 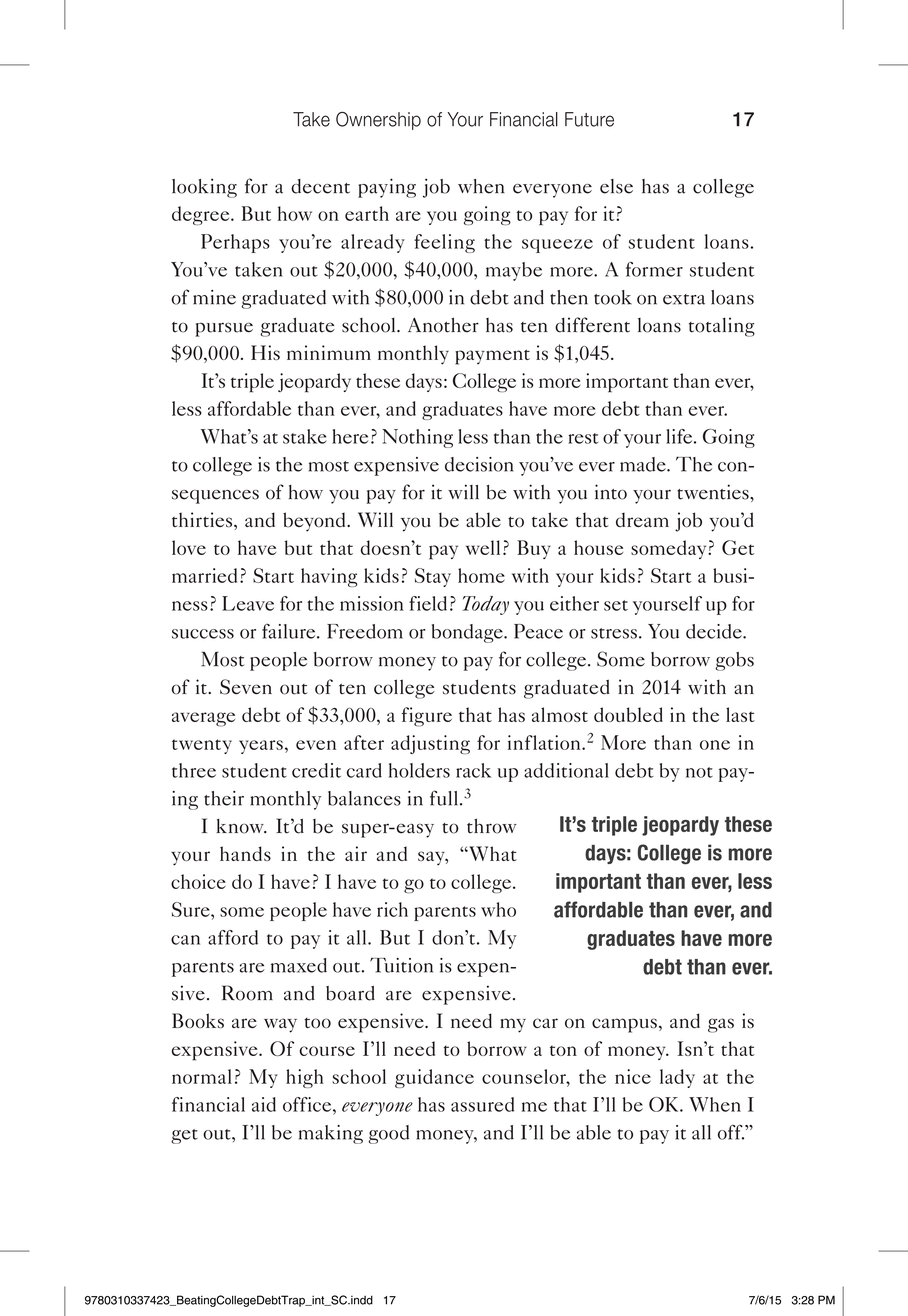 What do you see at coordinates (616, 186) in the page?
I see `else` at bounding box center [616, 186].
